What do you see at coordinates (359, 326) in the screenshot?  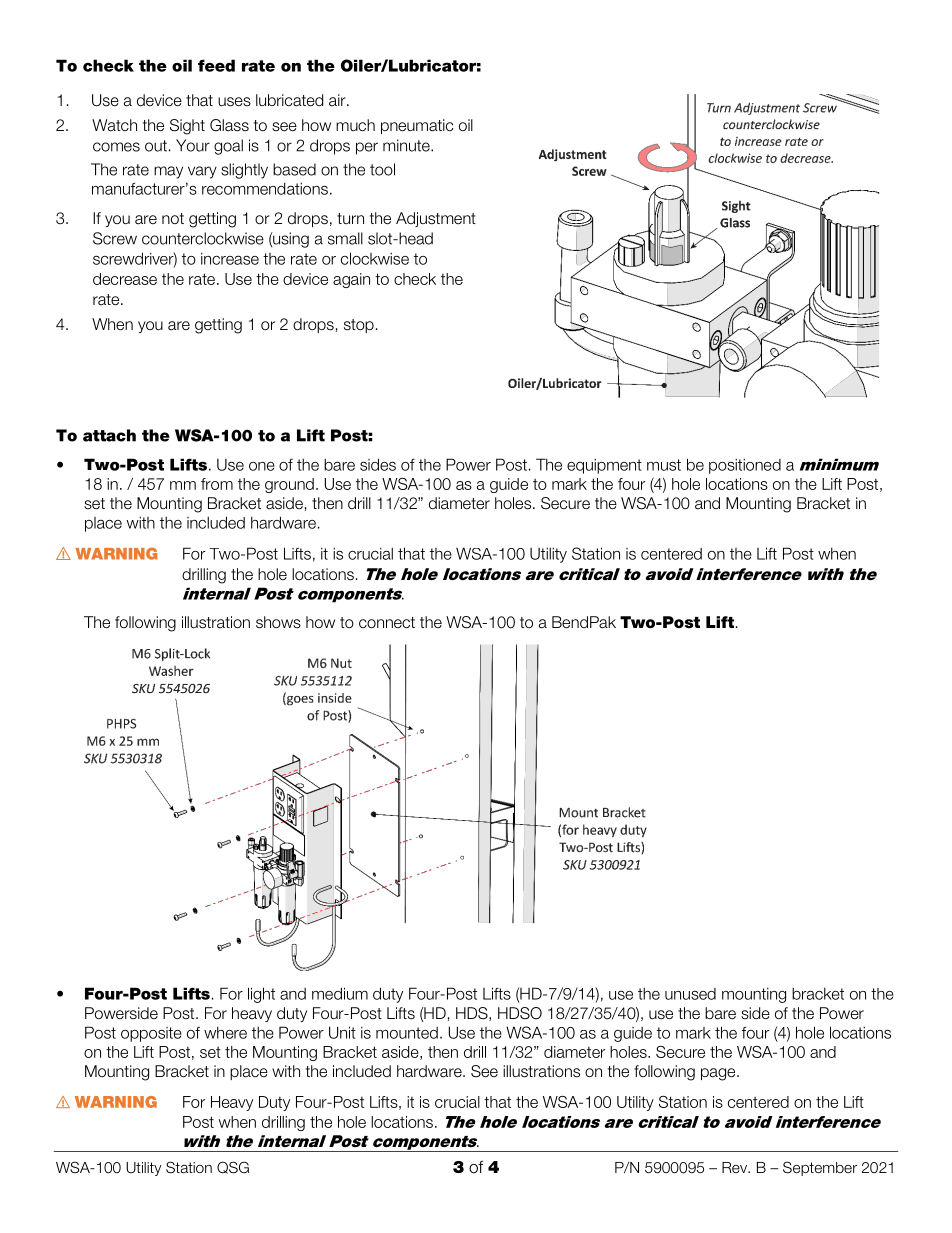 I see `stop` at bounding box center [359, 326].
